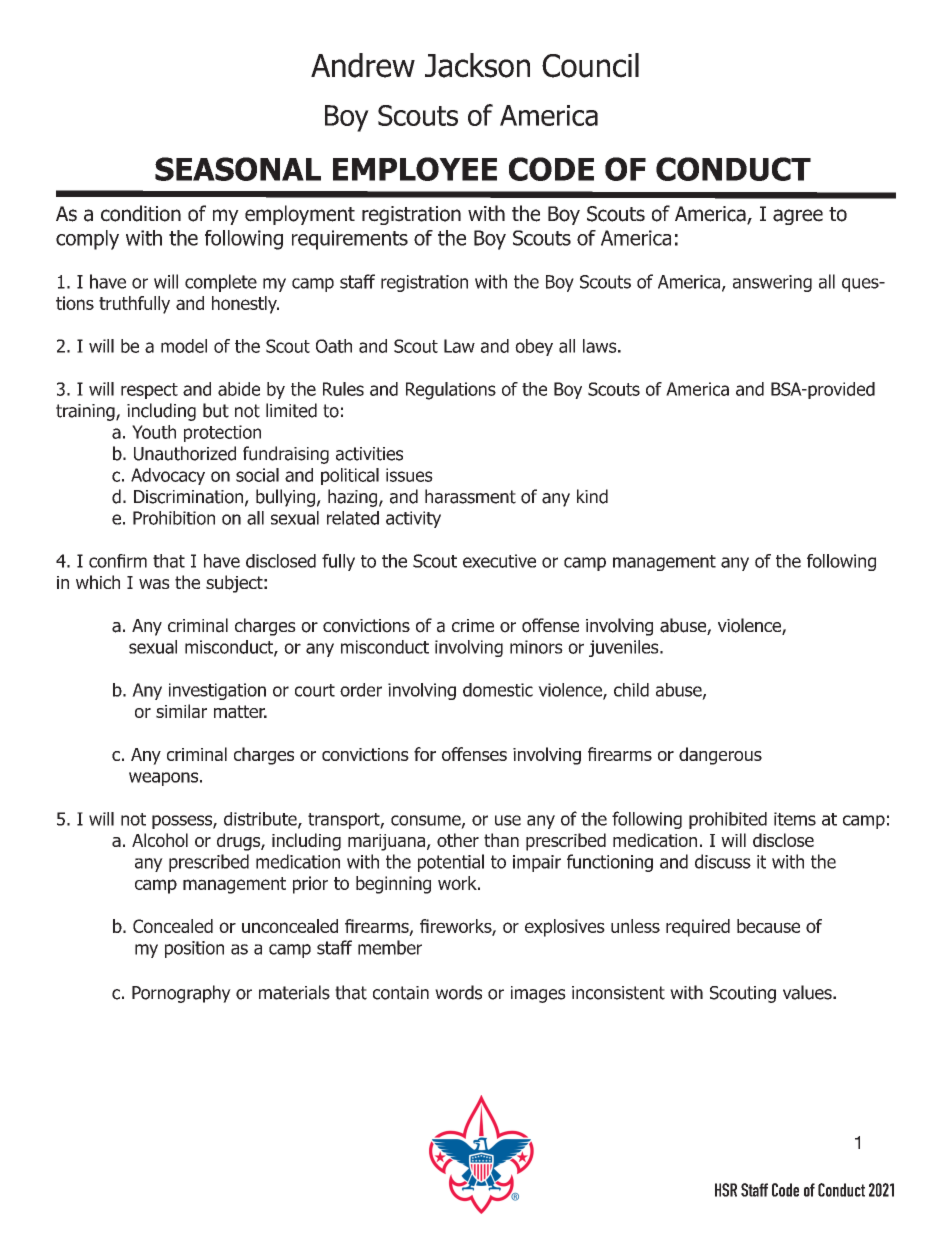 The height and width of the screenshot is (1233, 952). I want to click on Council, so click(590, 65).
